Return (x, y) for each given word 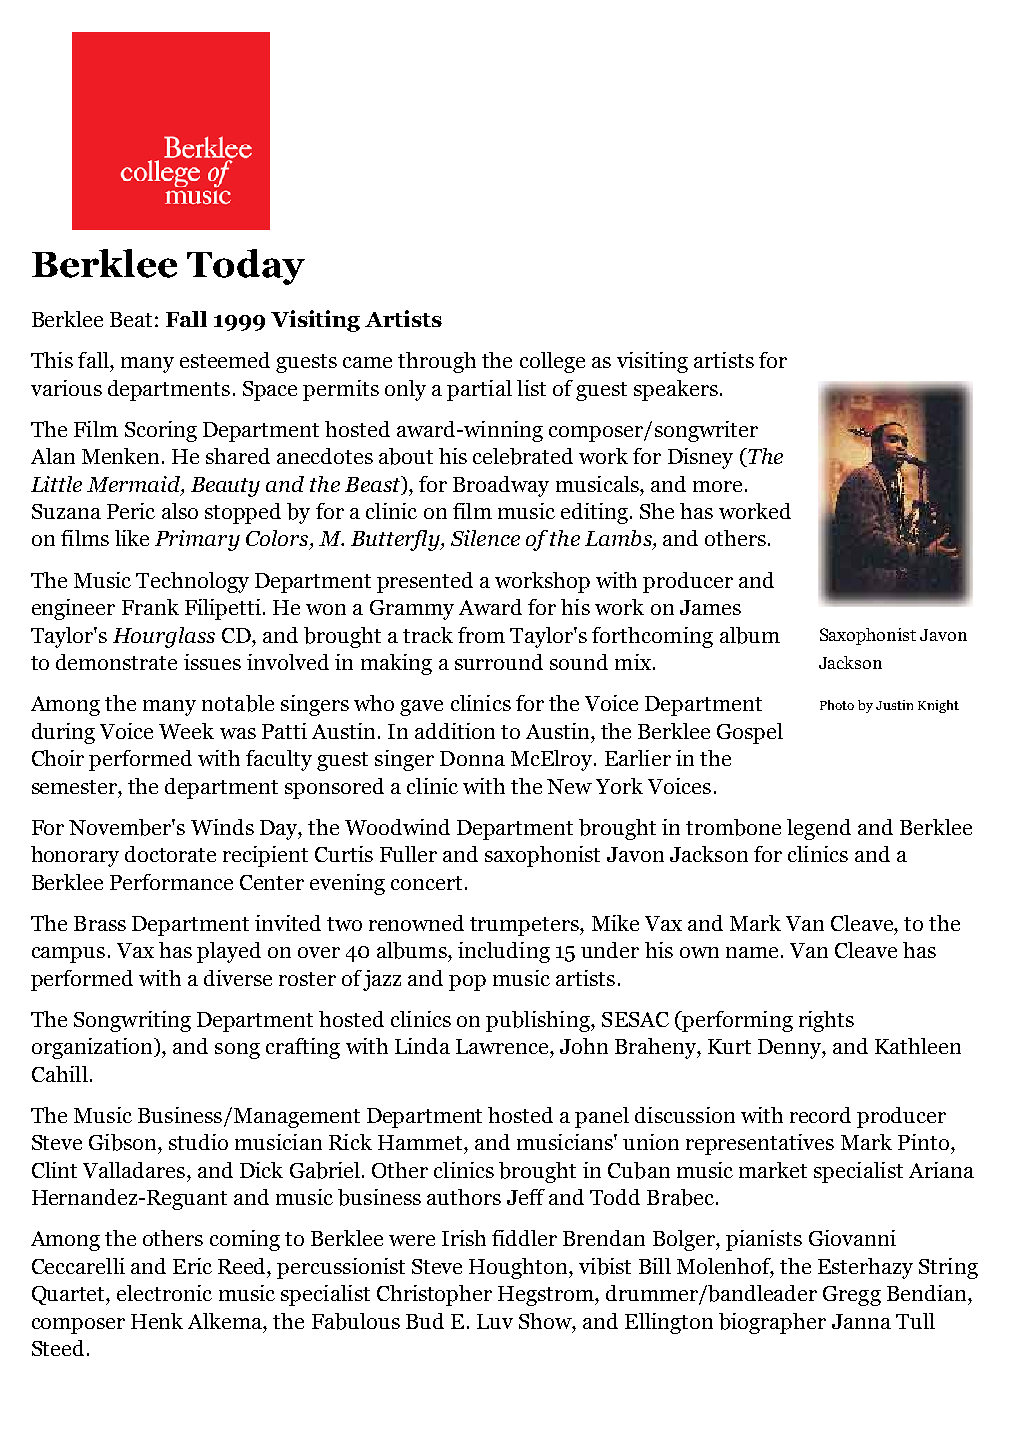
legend (819, 829)
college (552, 362)
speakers (676, 390)
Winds (222, 827)
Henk (157, 1321)
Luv (495, 1321)
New (569, 786)
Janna (861, 1321)
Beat (131, 319)
